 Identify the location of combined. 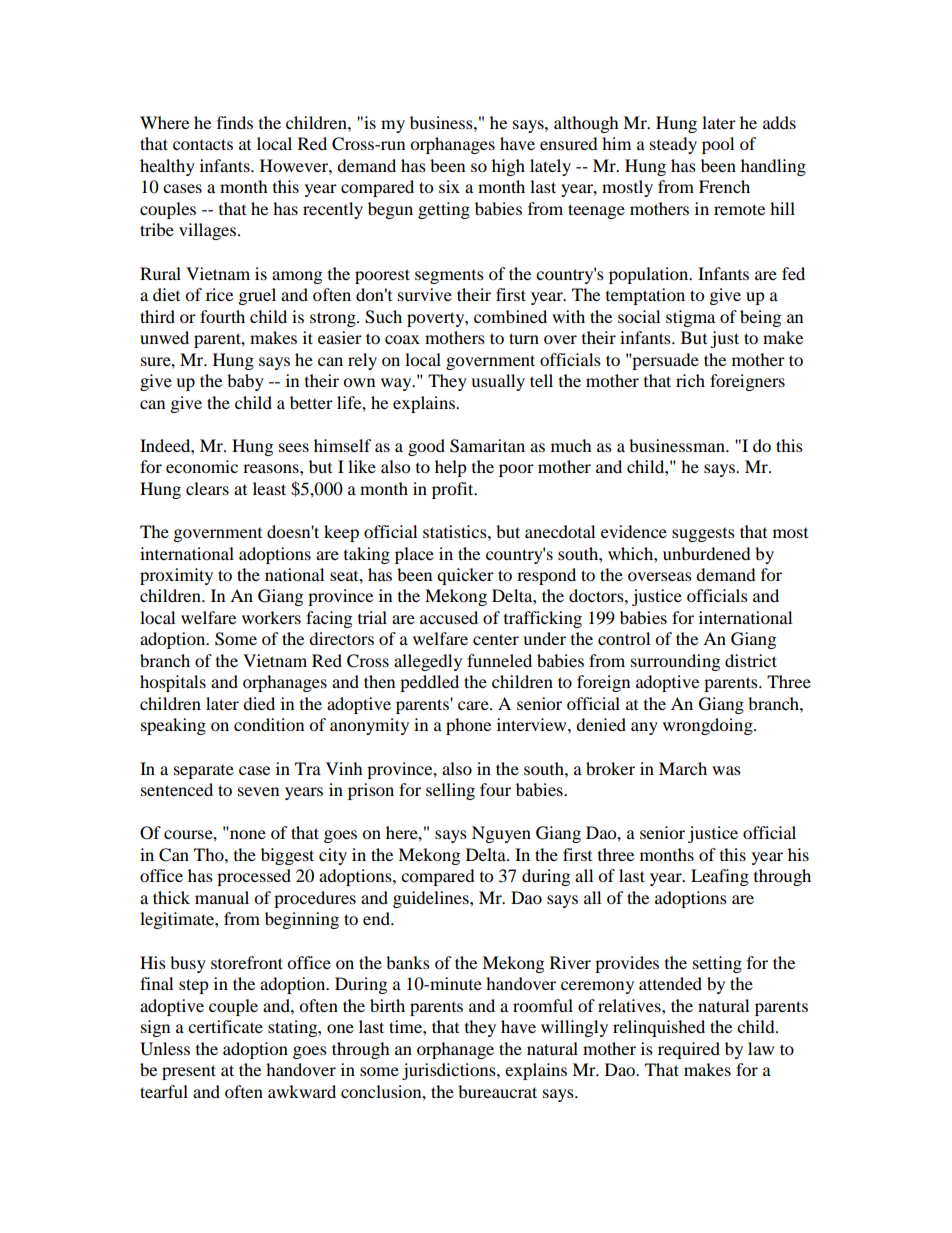
(510, 316).
